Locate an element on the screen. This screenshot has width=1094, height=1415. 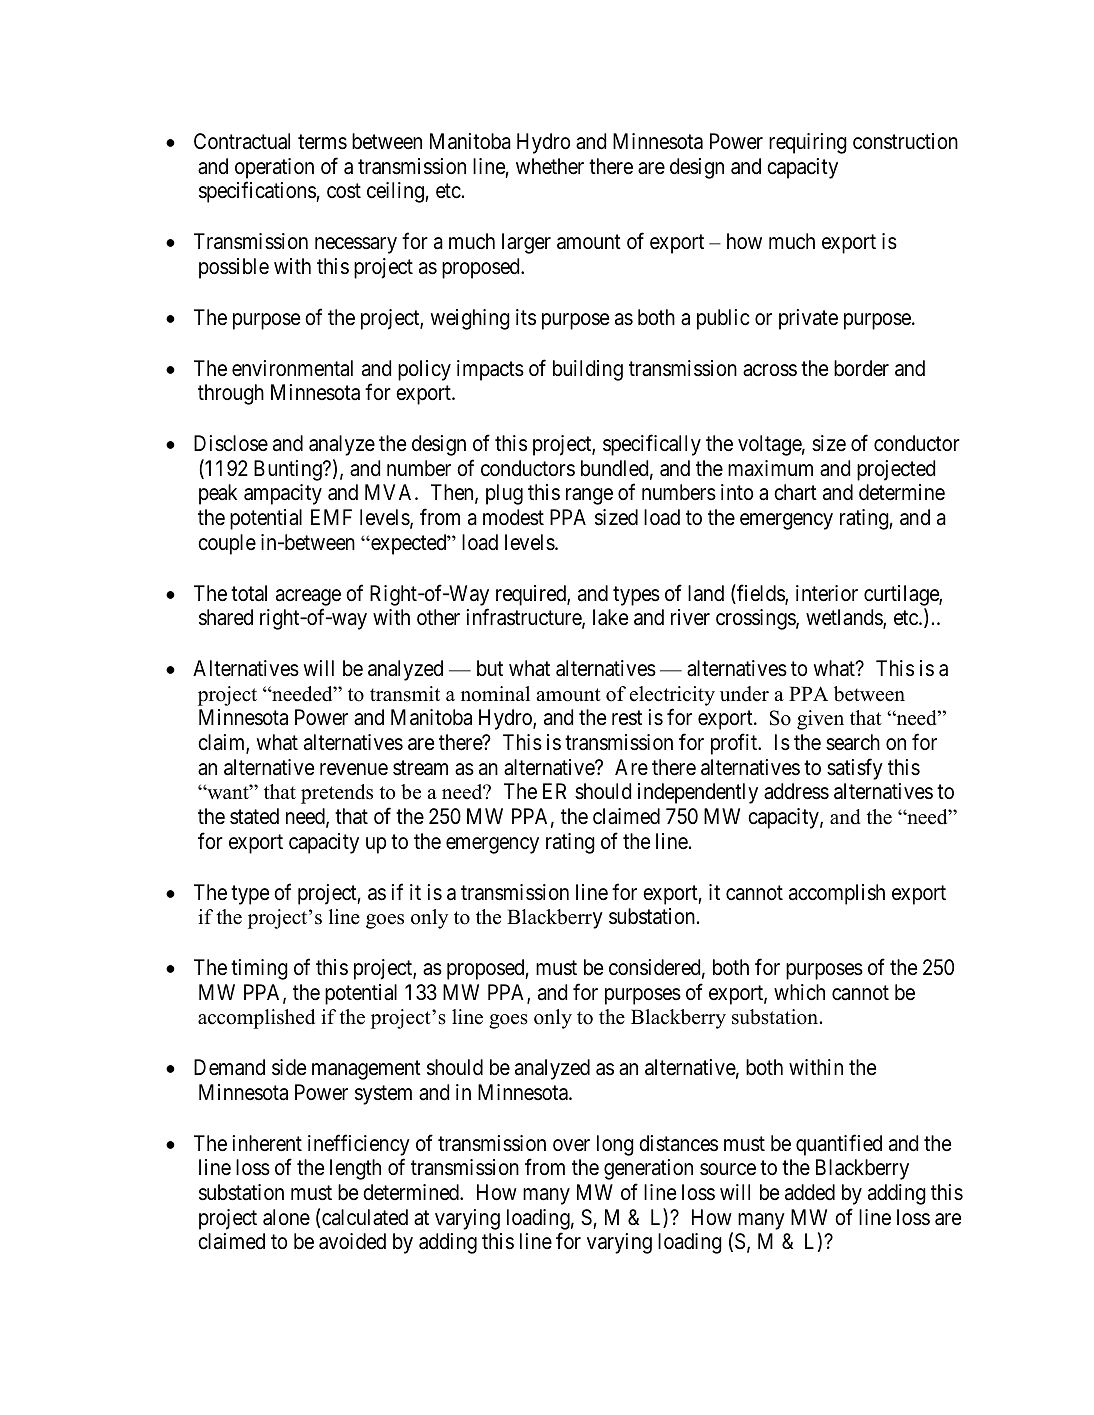
requiring is located at coordinates (808, 143).
